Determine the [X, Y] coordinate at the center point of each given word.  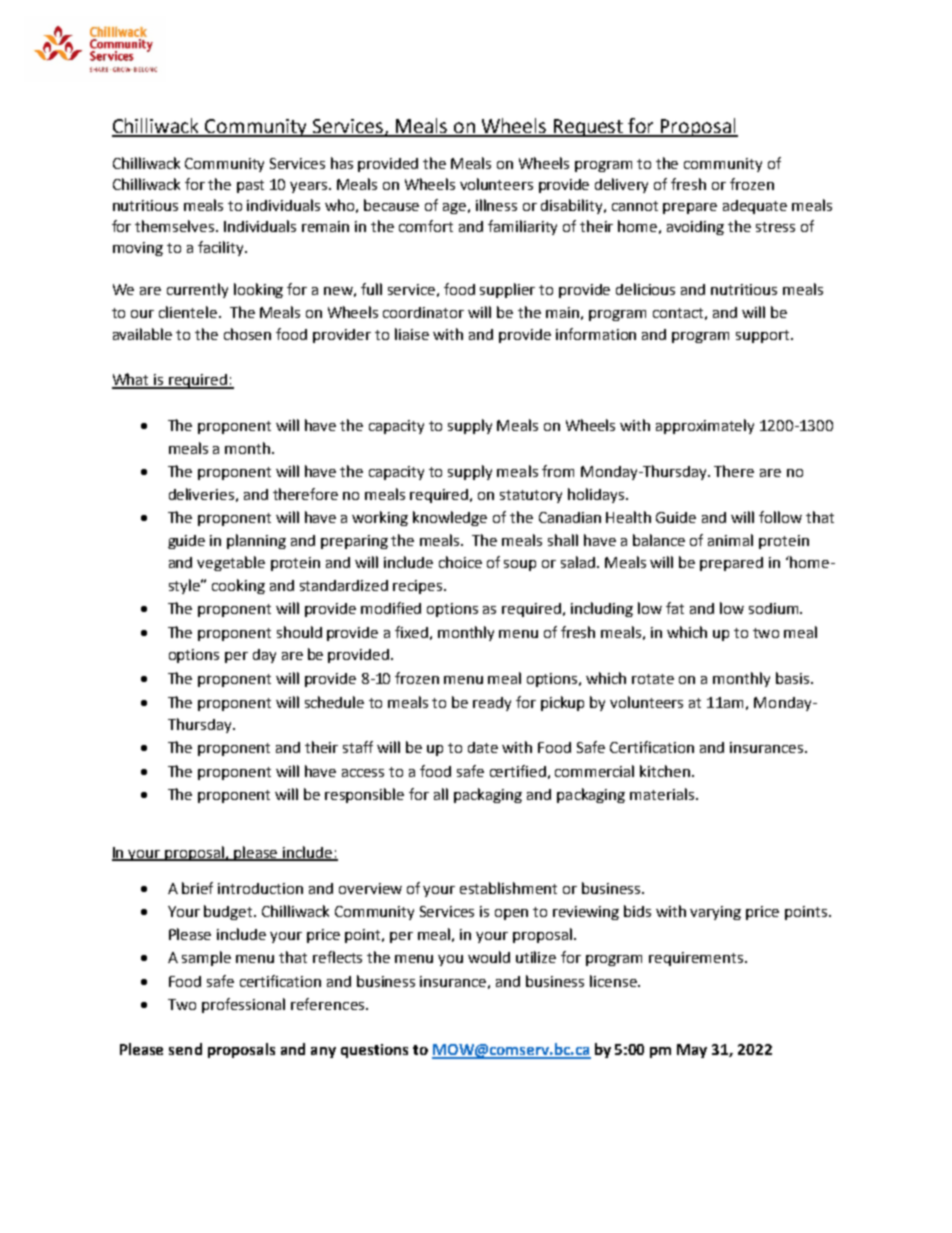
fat [675, 608]
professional [243, 1005]
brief [197, 888]
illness [496, 205]
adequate [755, 207]
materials [663, 794]
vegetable [231, 563]
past [250, 186]
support [764, 336]
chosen [247, 334]
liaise [412, 334]
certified [518, 771]
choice [460, 562]
